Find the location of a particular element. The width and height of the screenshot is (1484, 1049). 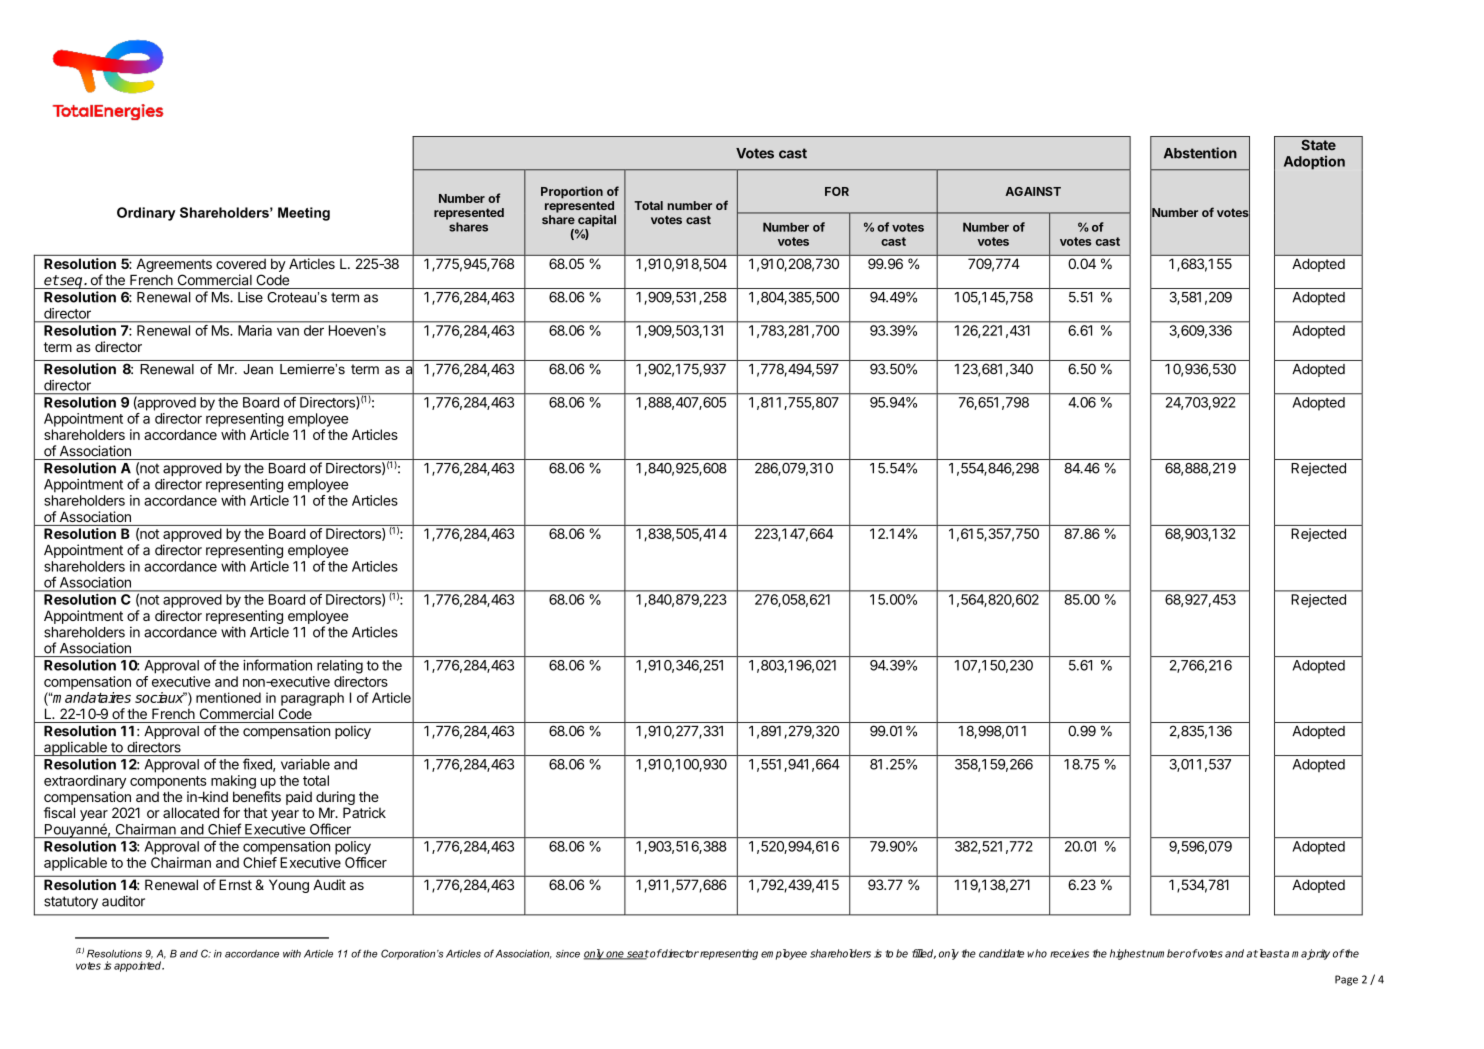

Abstention is located at coordinates (1200, 153).
